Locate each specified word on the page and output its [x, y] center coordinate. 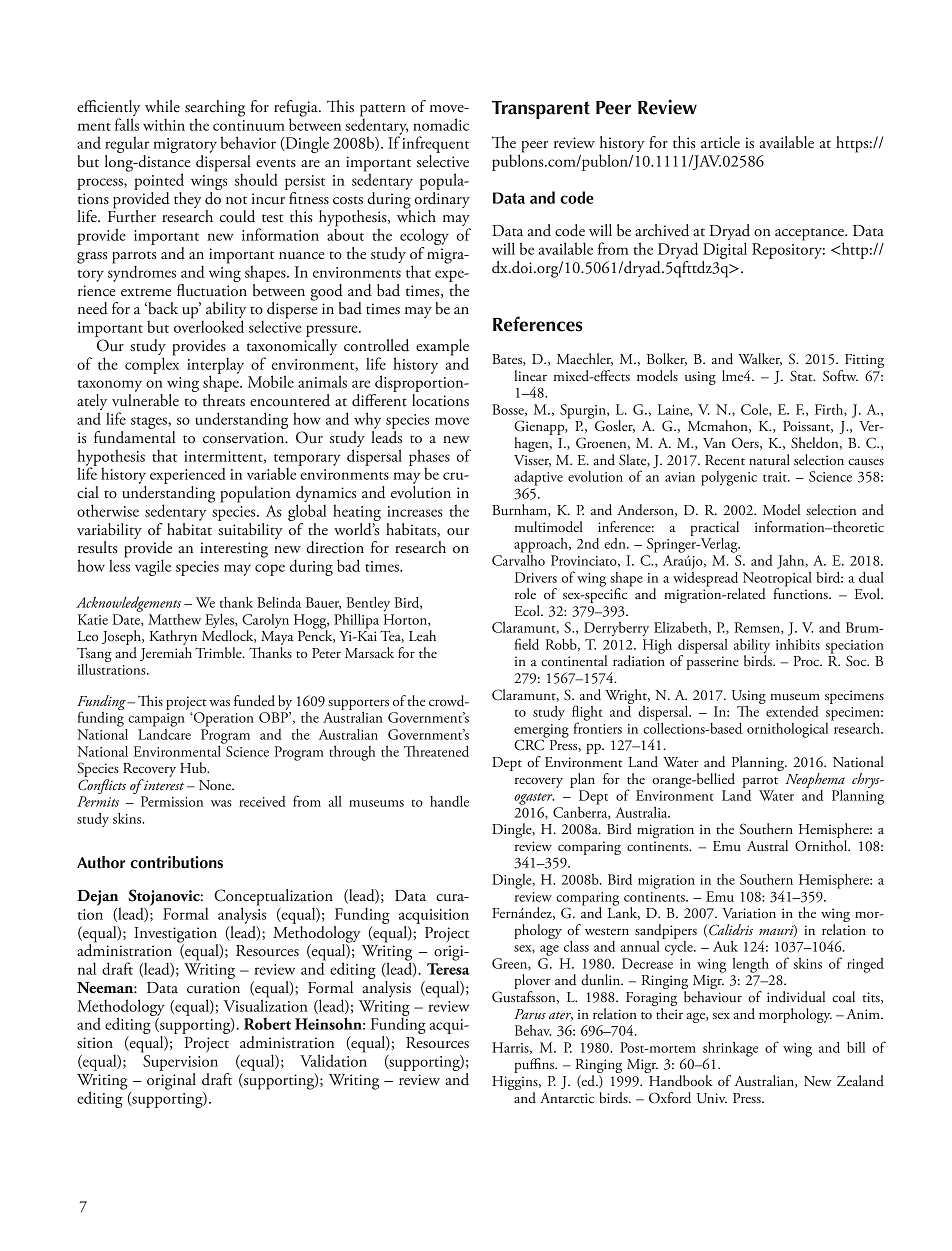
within [164, 125]
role [525, 593]
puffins [535, 1065]
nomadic [441, 124]
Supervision [180, 1063]
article [720, 142]
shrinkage [730, 1050]
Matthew [174, 619]
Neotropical [777, 580]
